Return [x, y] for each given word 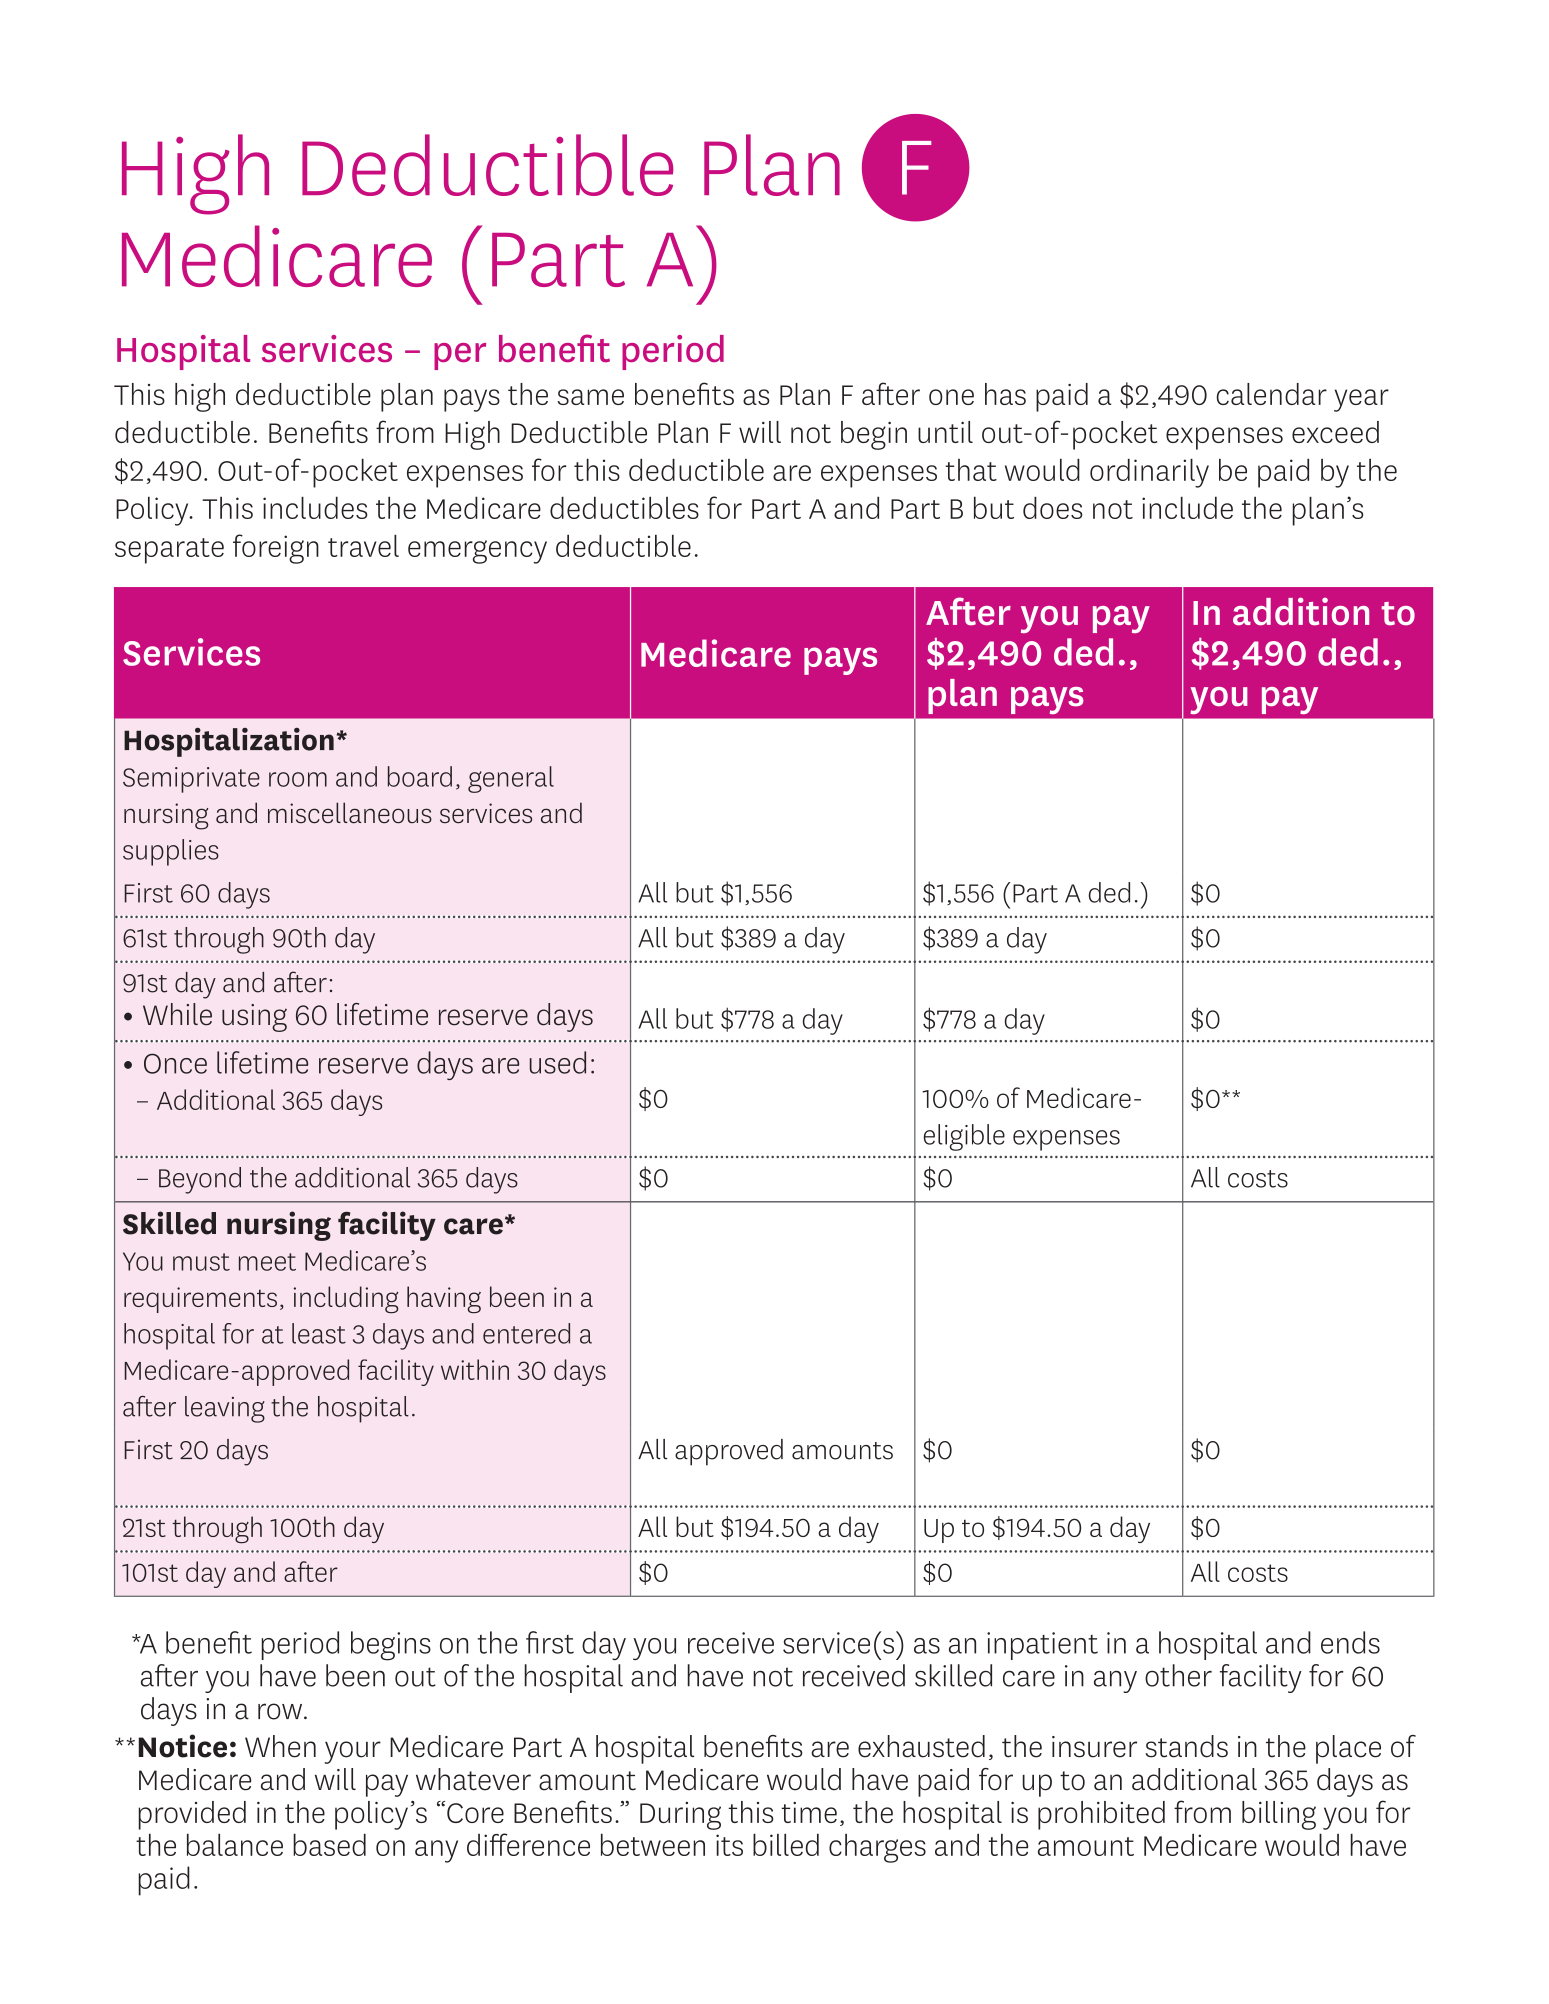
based [329, 1844]
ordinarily [1149, 473]
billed [786, 1844]
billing [1279, 1815]
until [945, 432]
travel [363, 545]
